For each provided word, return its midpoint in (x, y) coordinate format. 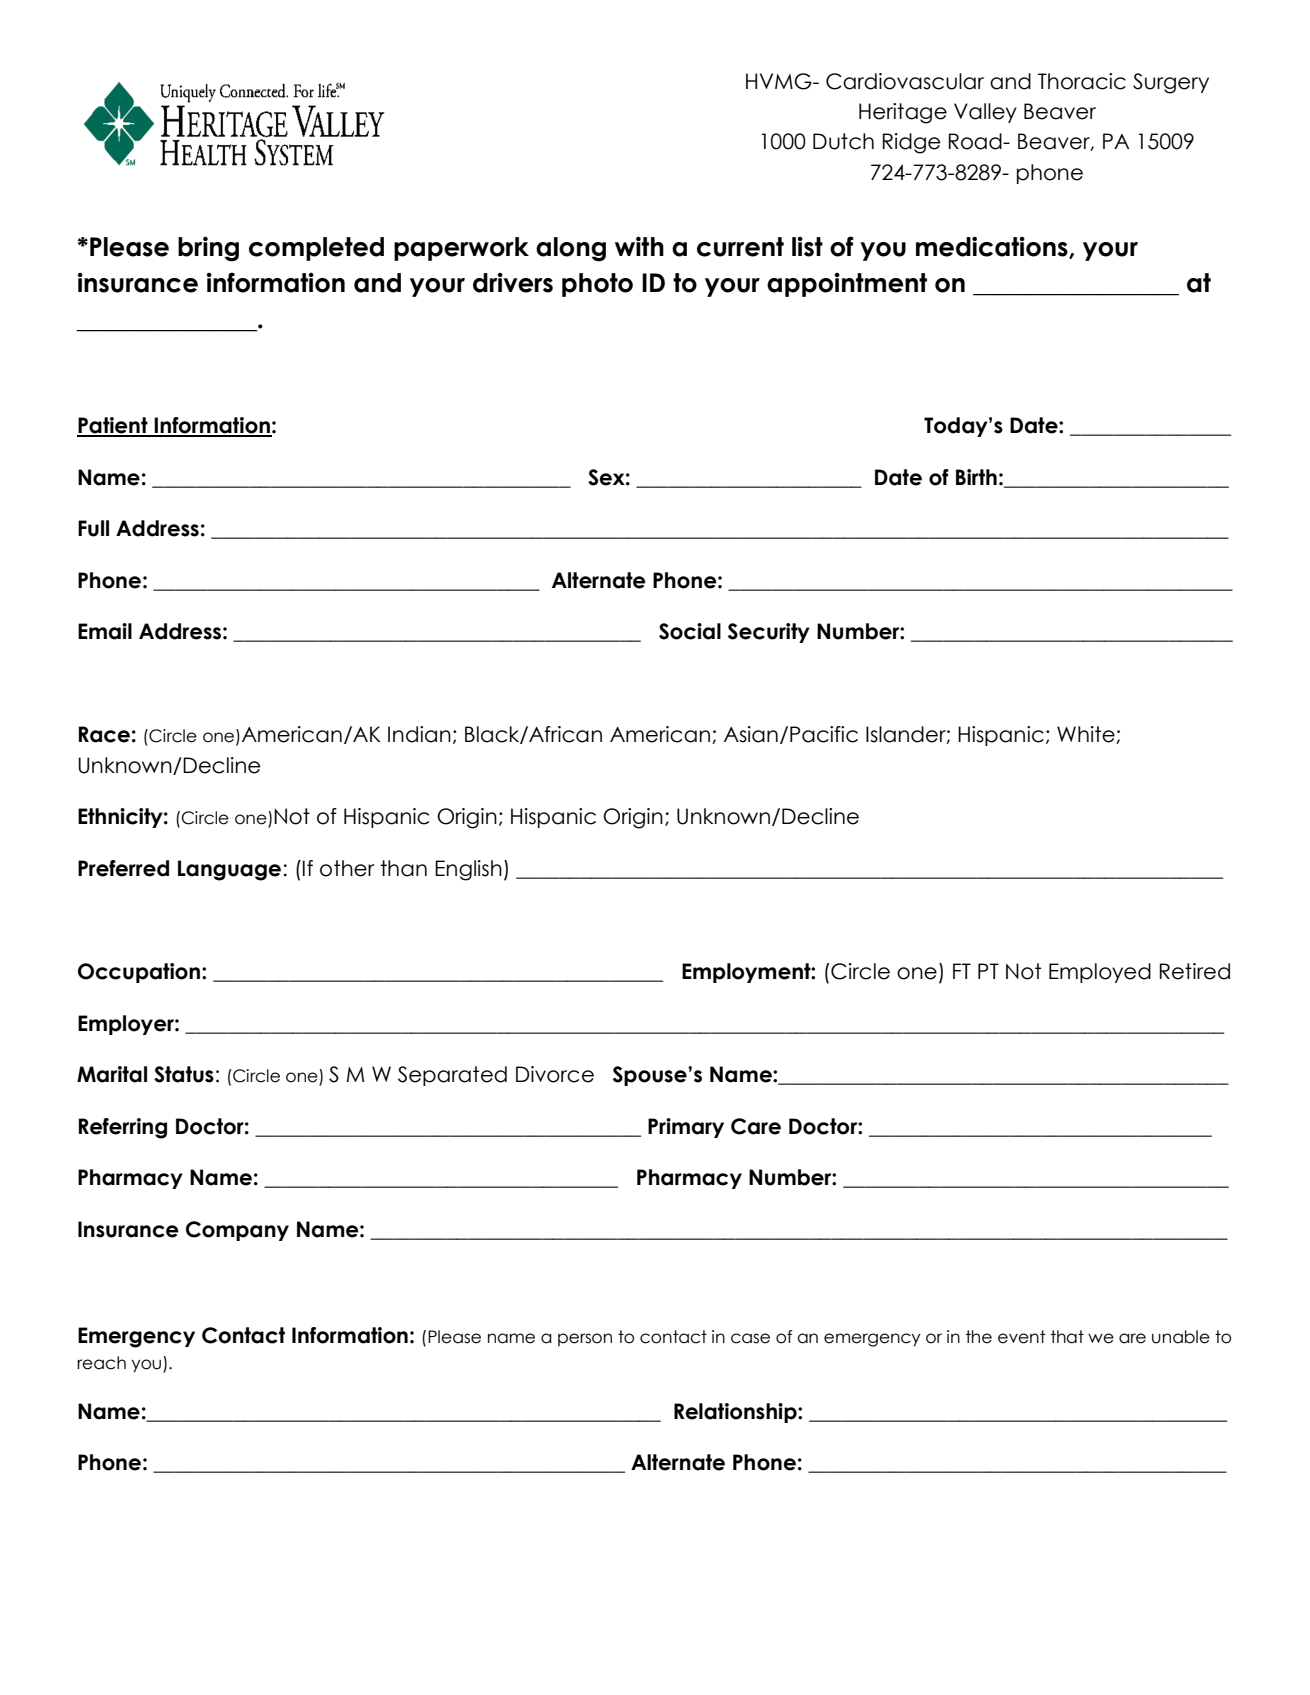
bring (208, 249)
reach (101, 1363)
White (1087, 735)
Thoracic (1082, 81)
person (585, 1339)
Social (690, 631)
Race (104, 734)
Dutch (843, 141)
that (1067, 1337)
